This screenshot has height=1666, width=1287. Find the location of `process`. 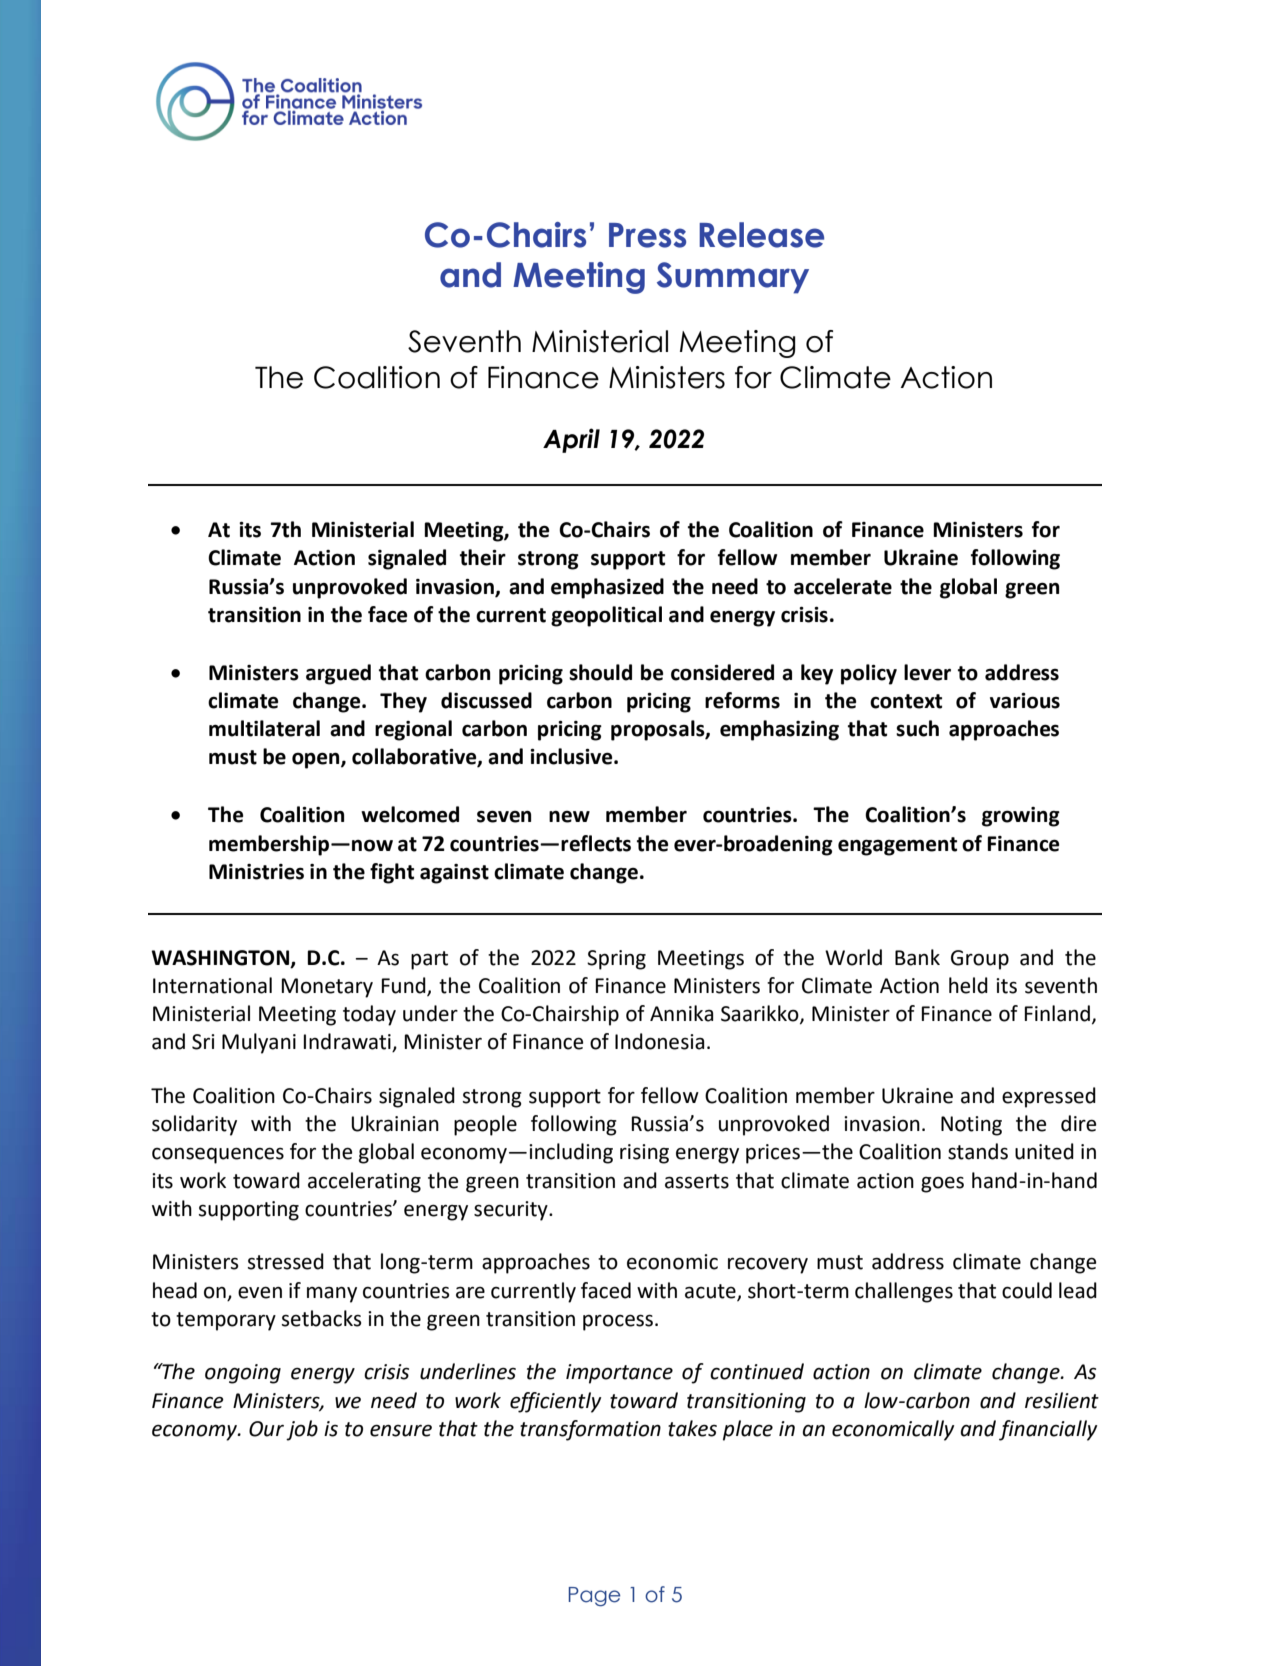

process is located at coordinates (619, 1322).
